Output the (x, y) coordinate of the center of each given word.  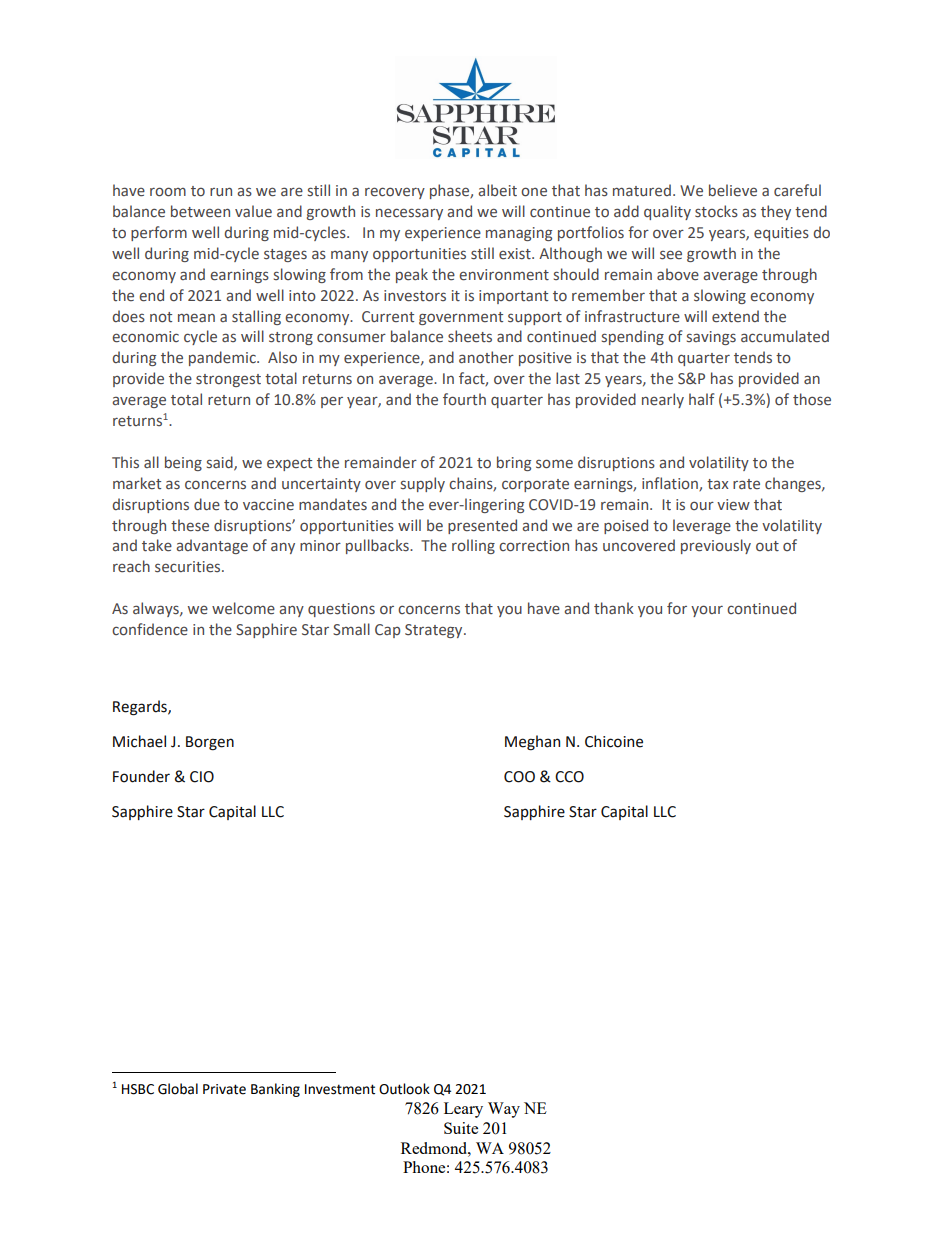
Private (224, 1089)
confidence (150, 629)
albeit (497, 190)
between (200, 211)
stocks (716, 211)
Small (351, 629)
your (707, 611)
